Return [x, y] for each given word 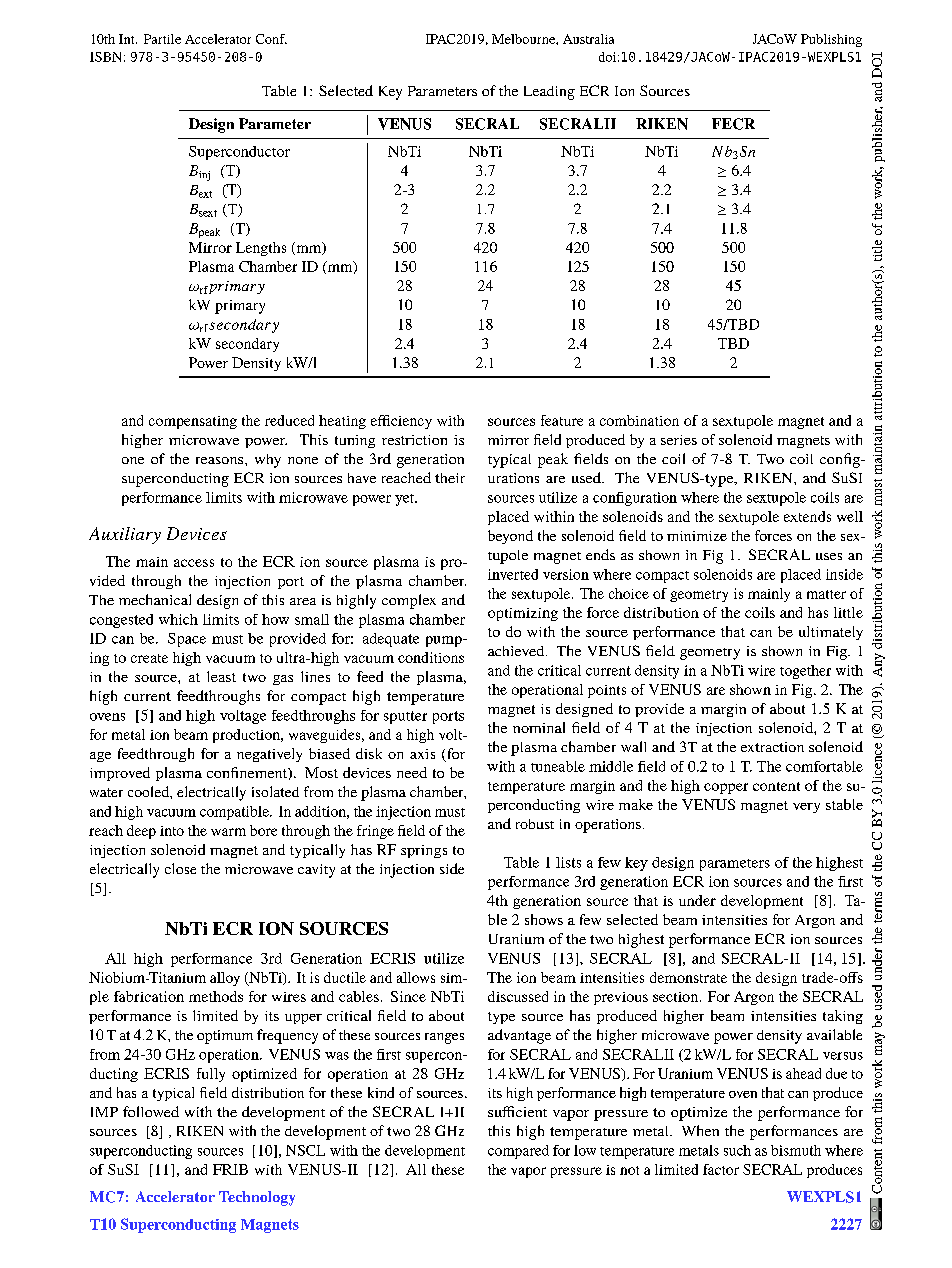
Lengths [261, 249]
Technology [257, 1198]
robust [535, 824]
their [450, 478]
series [679, 440]
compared [518, 1152]
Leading [549, 93]
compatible [235, 813]
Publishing [831, 40]
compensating [193, 422]
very [806, 808]
